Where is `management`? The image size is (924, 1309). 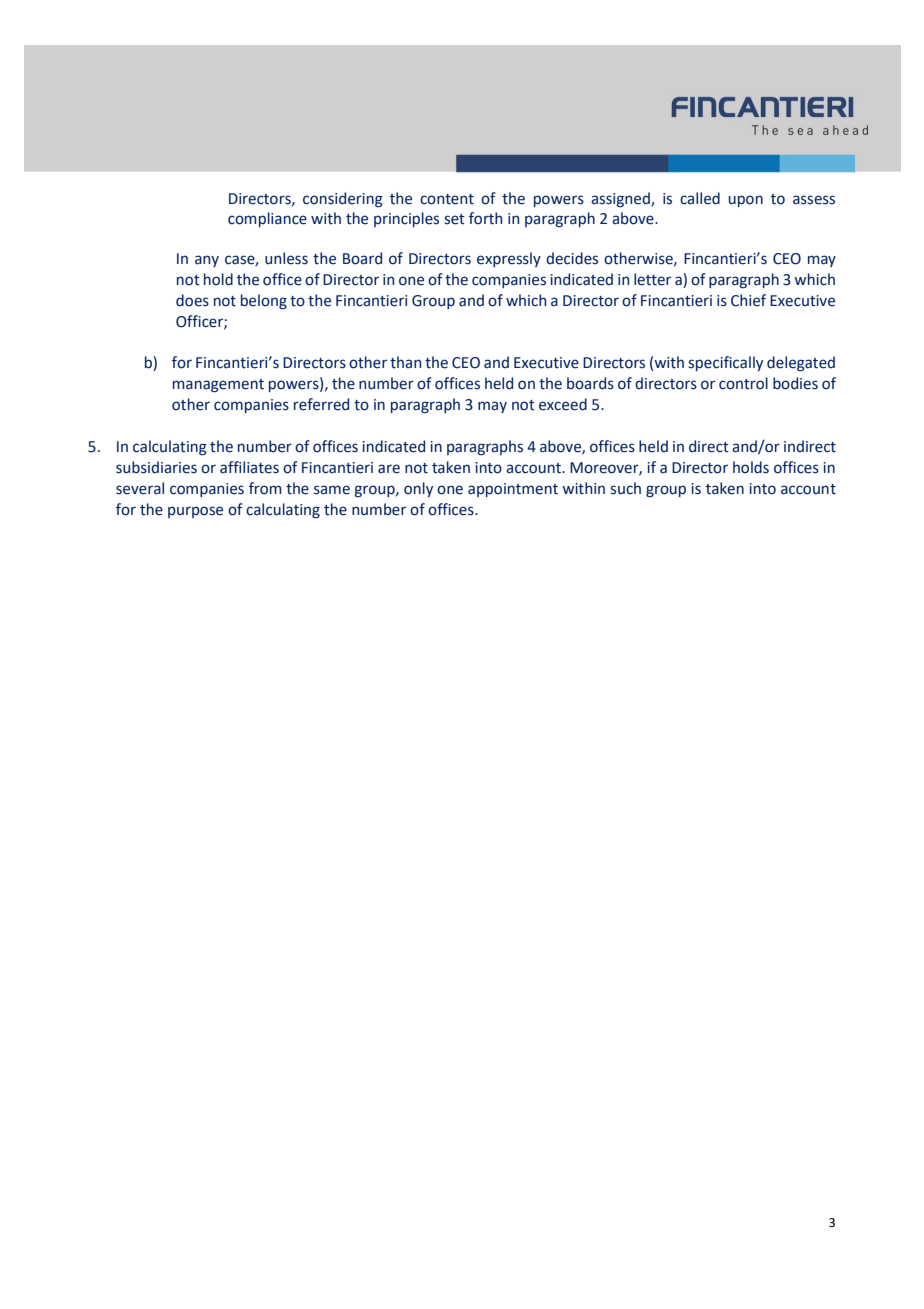 management is located at coordinates (218, 386).
